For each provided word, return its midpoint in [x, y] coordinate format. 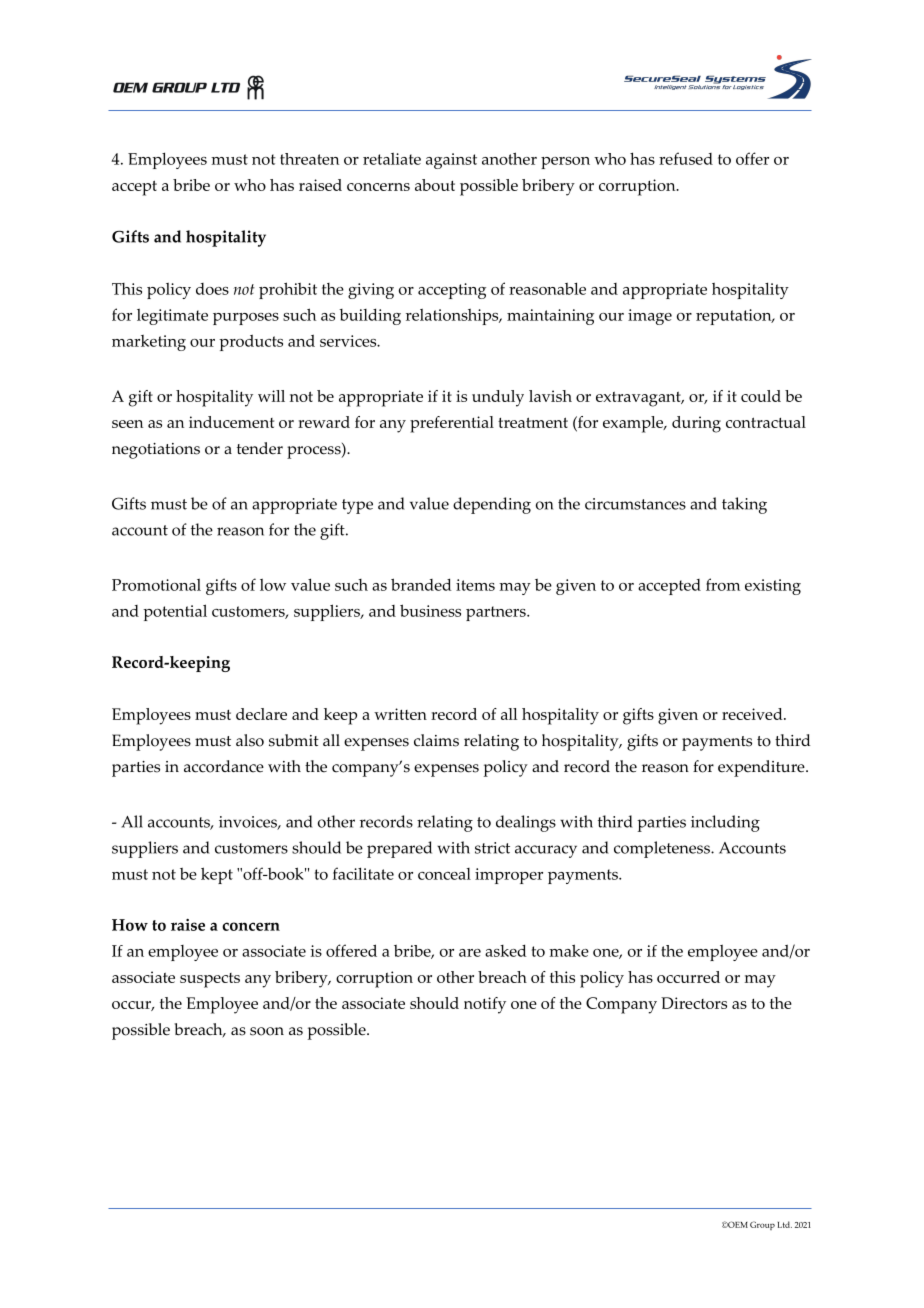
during [696, 424]
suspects [210, 980]
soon [267, 1031]
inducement [231, 422]
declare [261, 714]
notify [485, 1005]
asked [506, 950]
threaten [309, 159]
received [753, 714]
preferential [452, 424]
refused [686, 158]
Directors [694, 1003]
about [435, 185]
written [400, 714]
